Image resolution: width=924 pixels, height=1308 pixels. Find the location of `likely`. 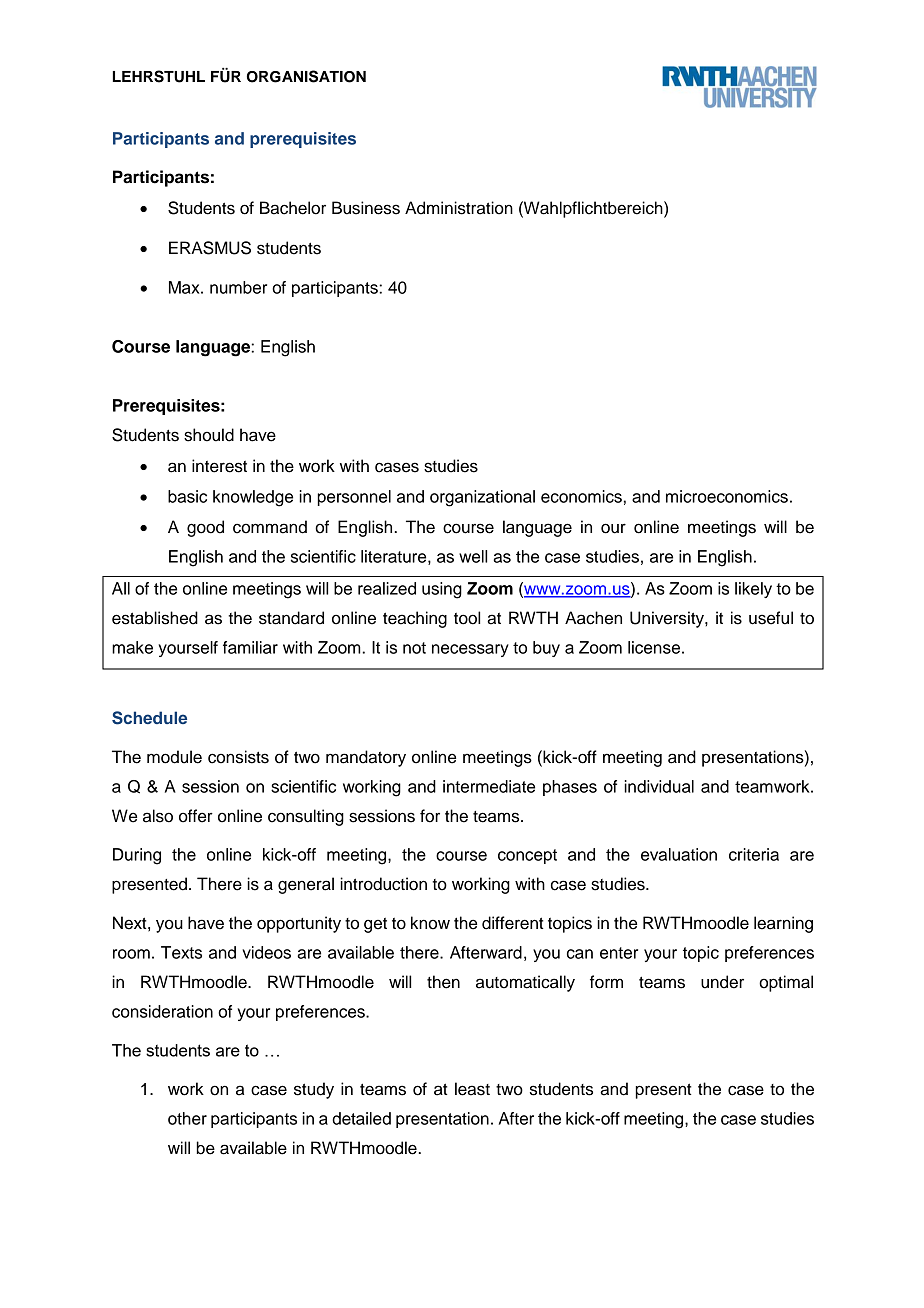

likely is located at coordinates (753, 590).
